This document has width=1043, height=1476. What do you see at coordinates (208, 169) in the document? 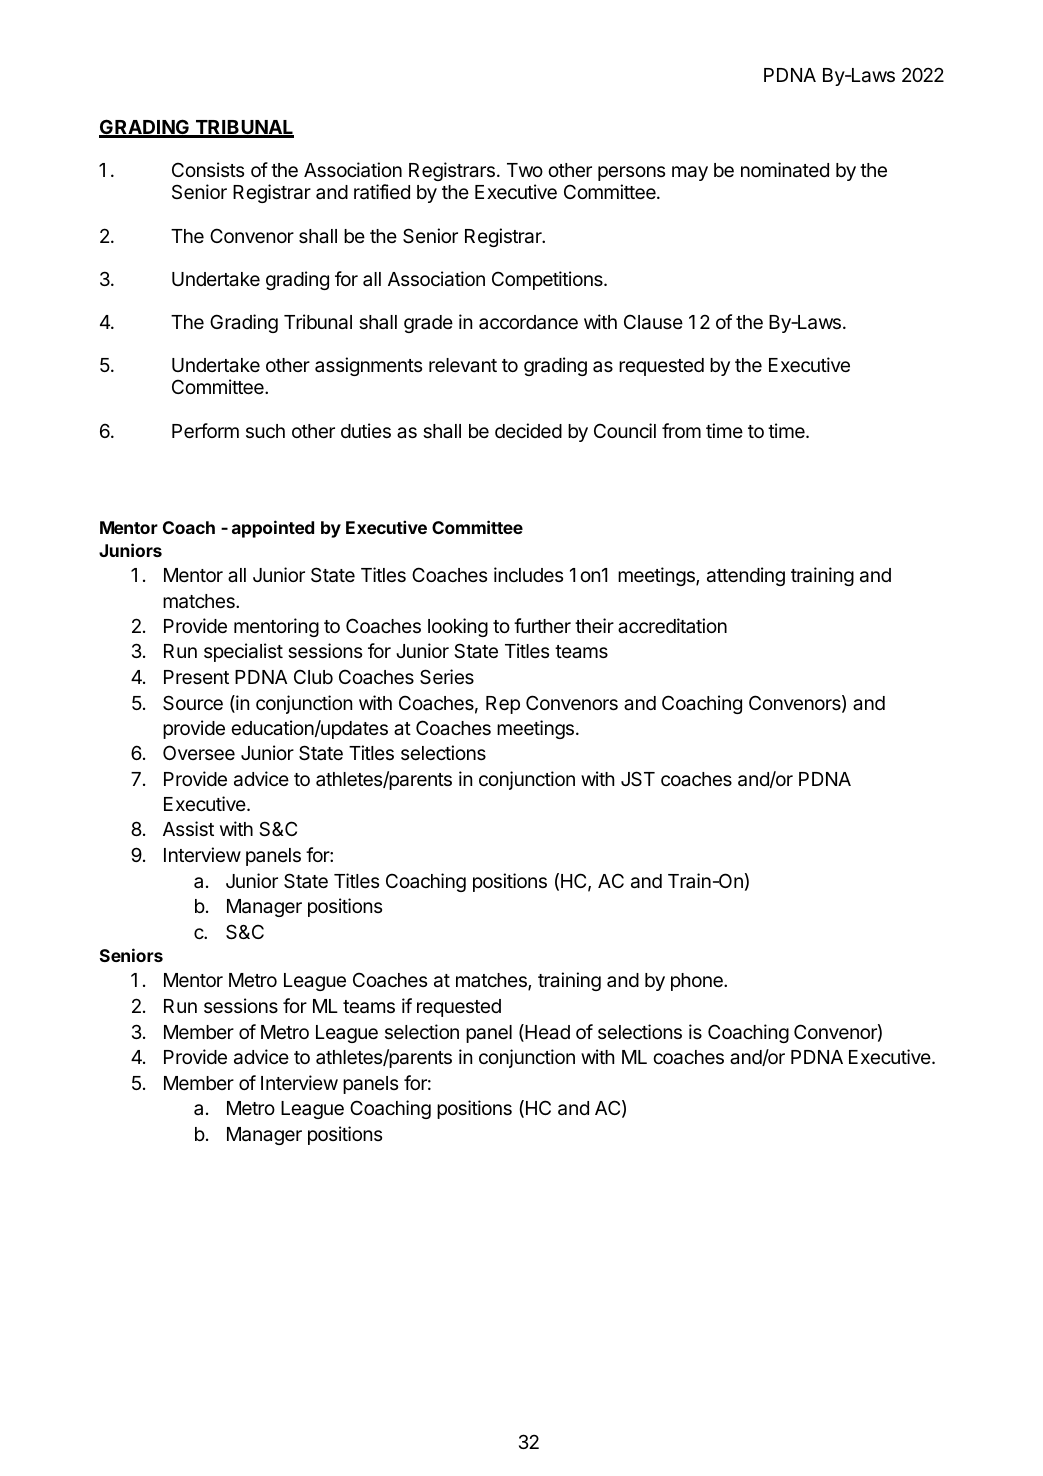
I see `Consists` at bounding box center [208, 169].
